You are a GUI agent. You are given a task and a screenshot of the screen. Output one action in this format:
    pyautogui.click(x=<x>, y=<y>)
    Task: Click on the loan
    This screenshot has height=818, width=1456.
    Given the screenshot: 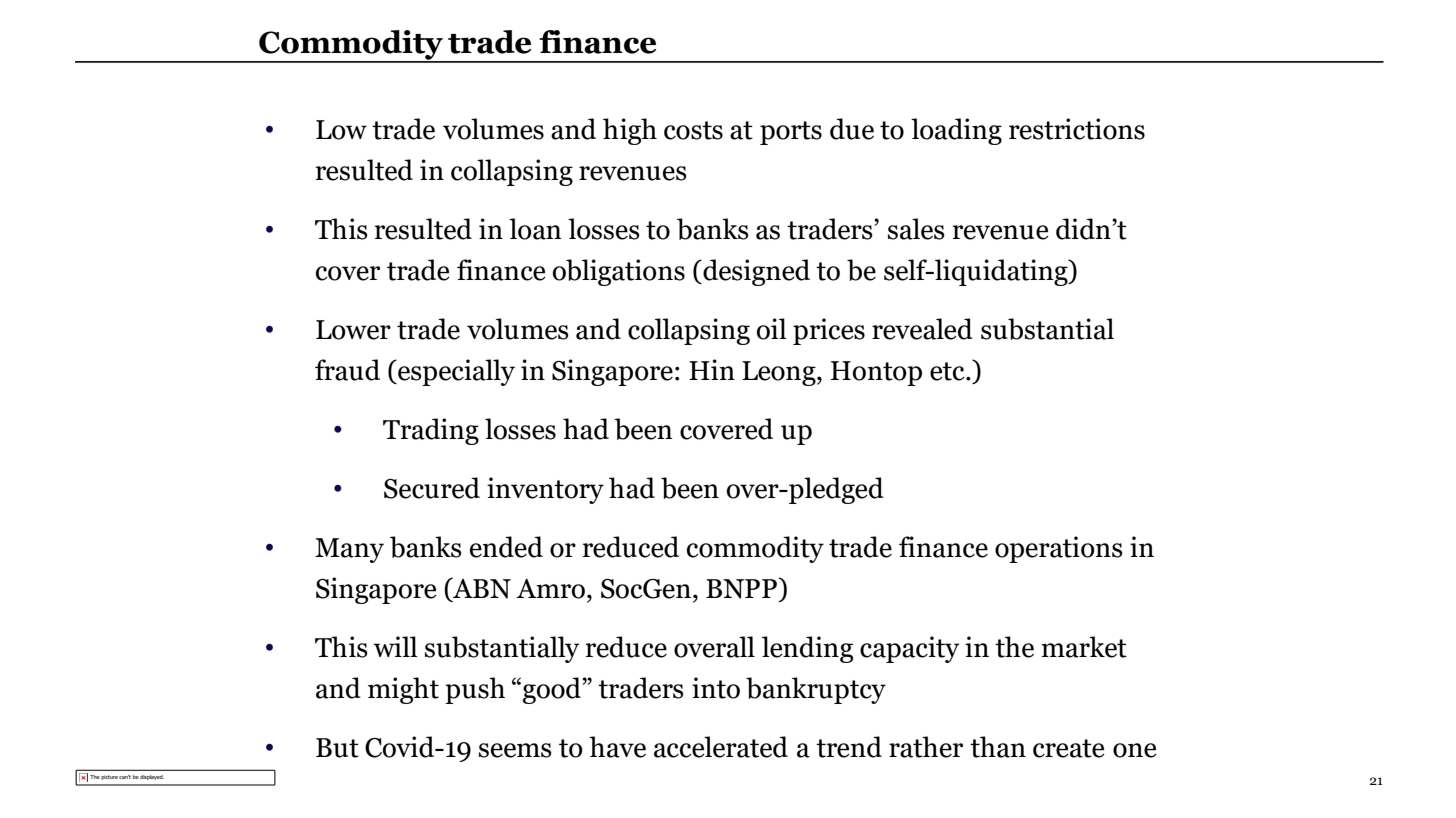 What is the action you would take?
    pyautogui.click(x=535, y=229)
